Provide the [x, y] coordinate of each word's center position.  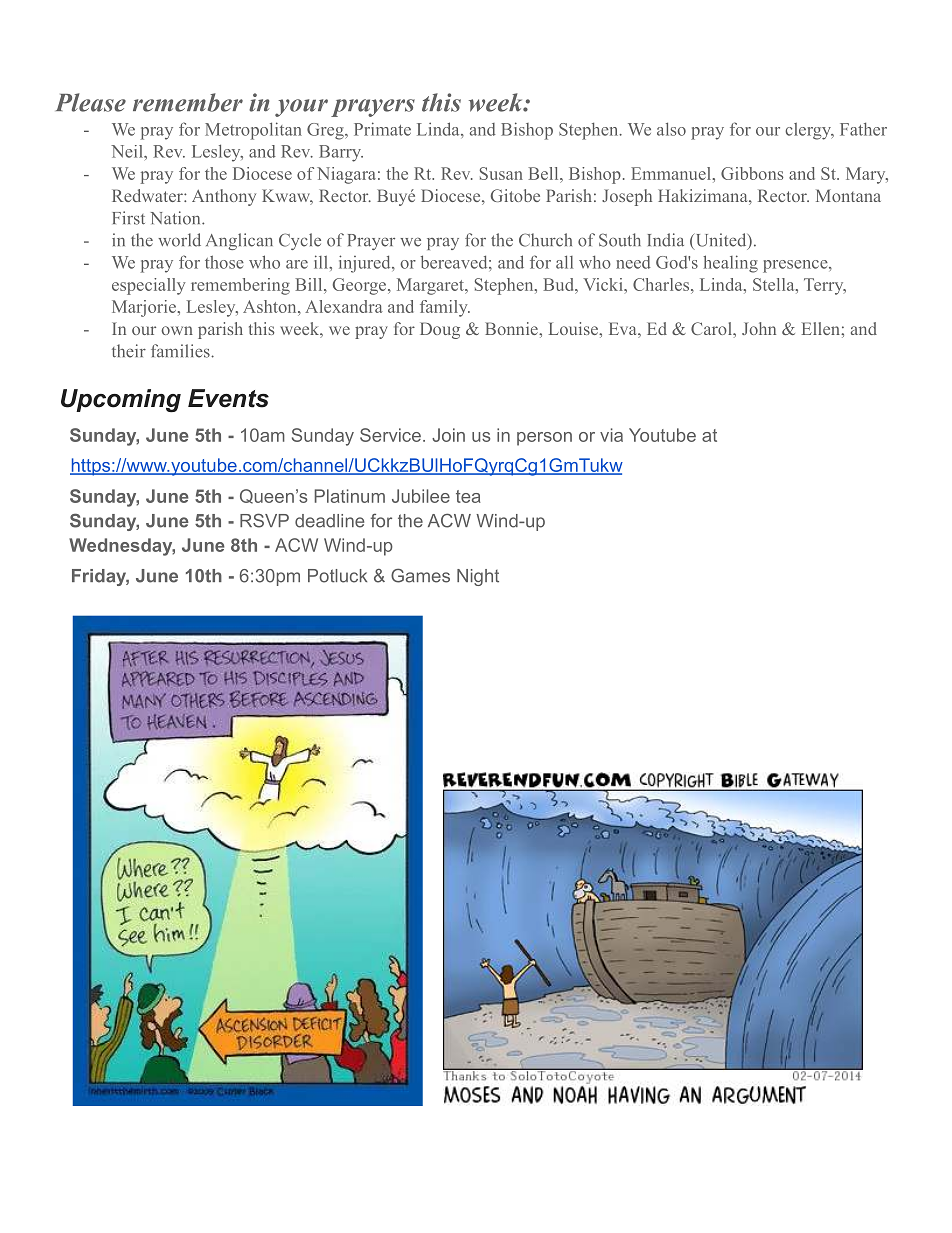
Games [420, 575]
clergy [809, 131]
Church [545, 240]
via [611, 435]
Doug [440, 330]
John [759, 328]
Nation [177, 218]
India [666, 240]
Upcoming [121, 401]
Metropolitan [253, 131]
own [177, 330]
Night [478, 577]
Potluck [337, 576]
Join [448, 435]
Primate [382, 129]
